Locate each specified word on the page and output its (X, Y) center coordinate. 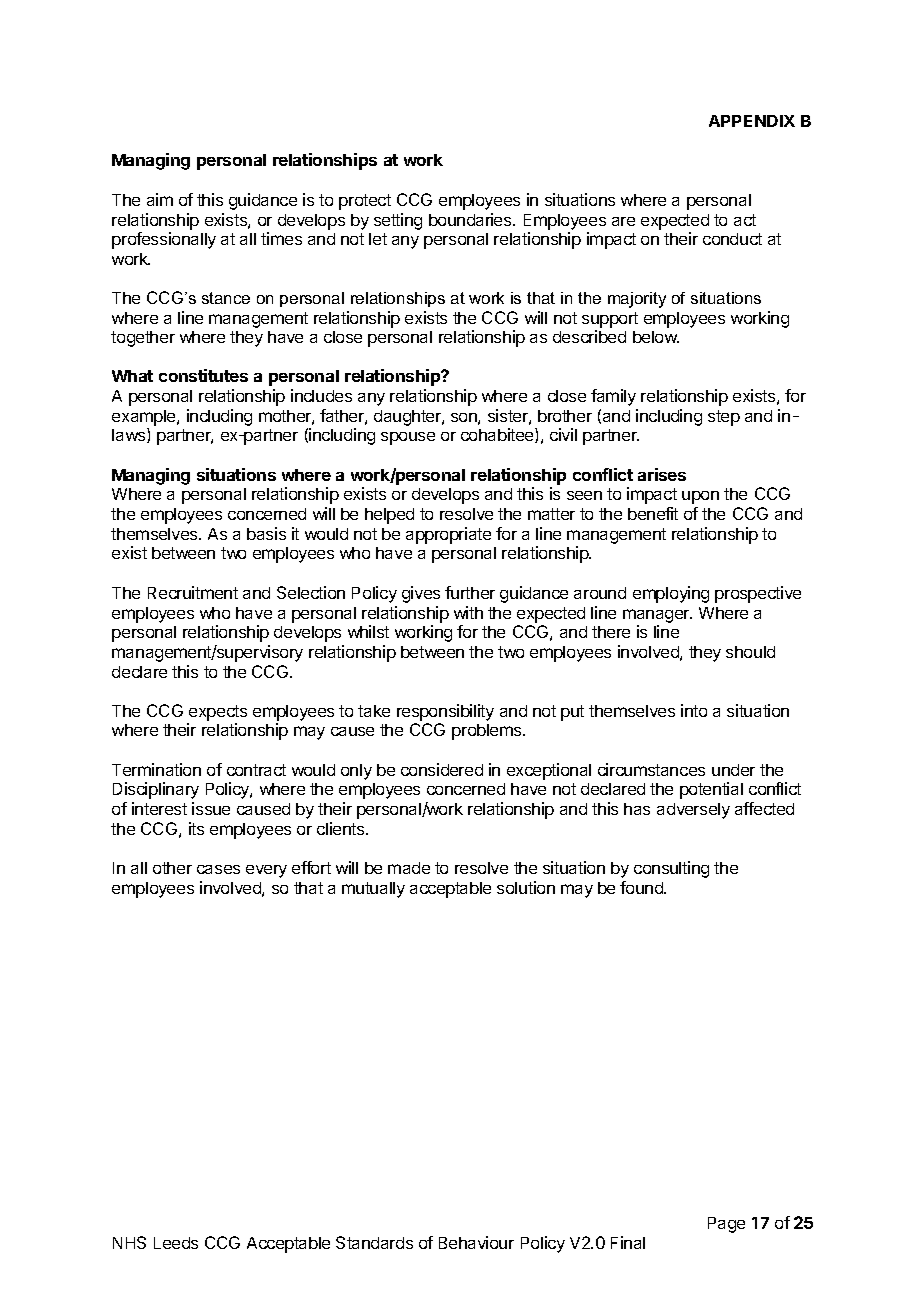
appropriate (448, 535)
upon (700, 497)
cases (218, 869)
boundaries (471, 219)
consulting (671, 869)
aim (160, 199)
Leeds (176, 1243)
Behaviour (476, 1242)
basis (266, 533)
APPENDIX (752, 121)
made (409, 868)
